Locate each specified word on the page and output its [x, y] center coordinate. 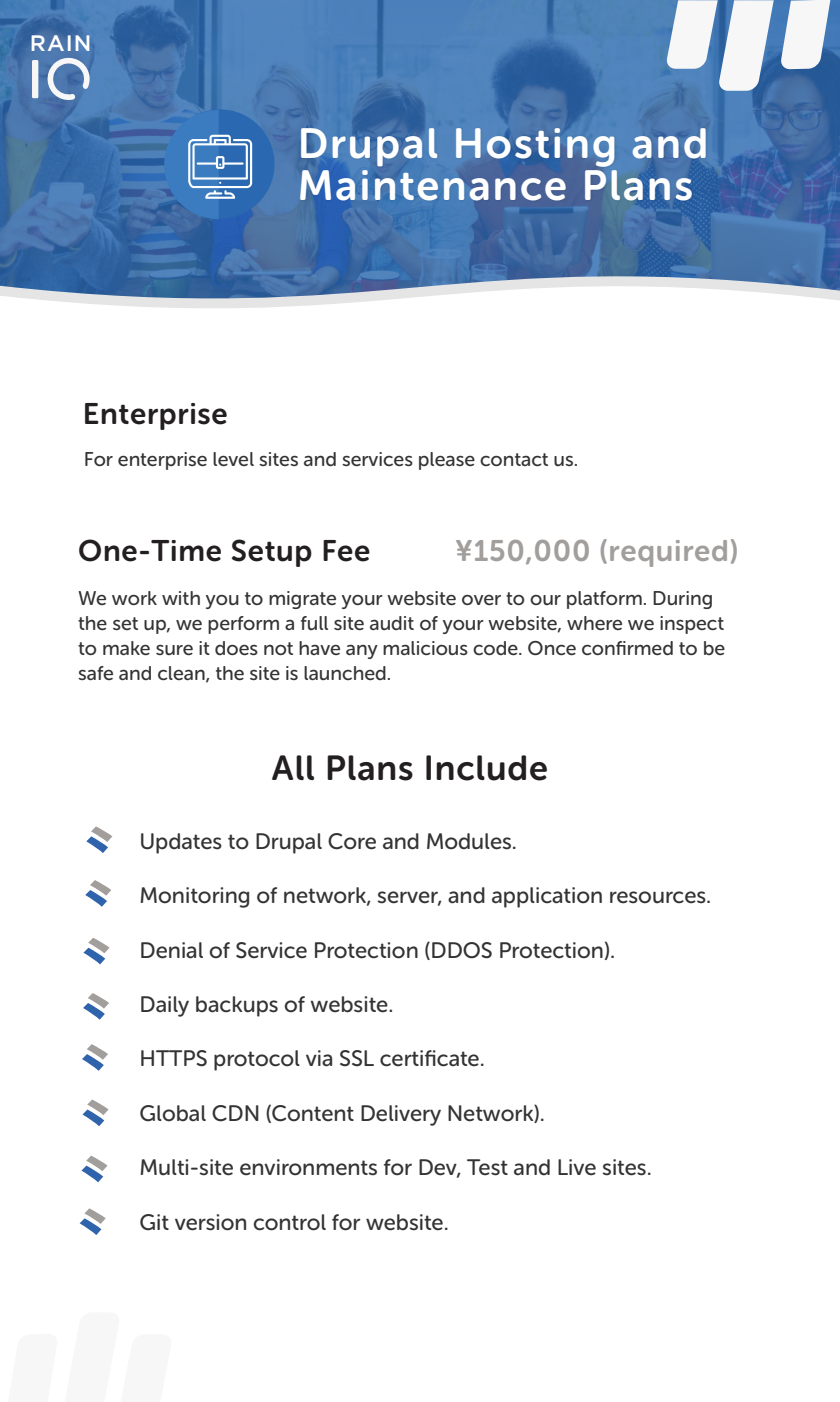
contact [514, 459]
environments [308, 1167]
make [126, 648]
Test [487, 1167]
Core [352, 841]
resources [659, 897]
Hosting [535, 147]
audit [392, 623]
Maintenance [433, 185]
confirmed [627, 648]
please [447, 461]
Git [154, 1222]
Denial [172, 950]
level [233, 459]
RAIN [60, 43]
